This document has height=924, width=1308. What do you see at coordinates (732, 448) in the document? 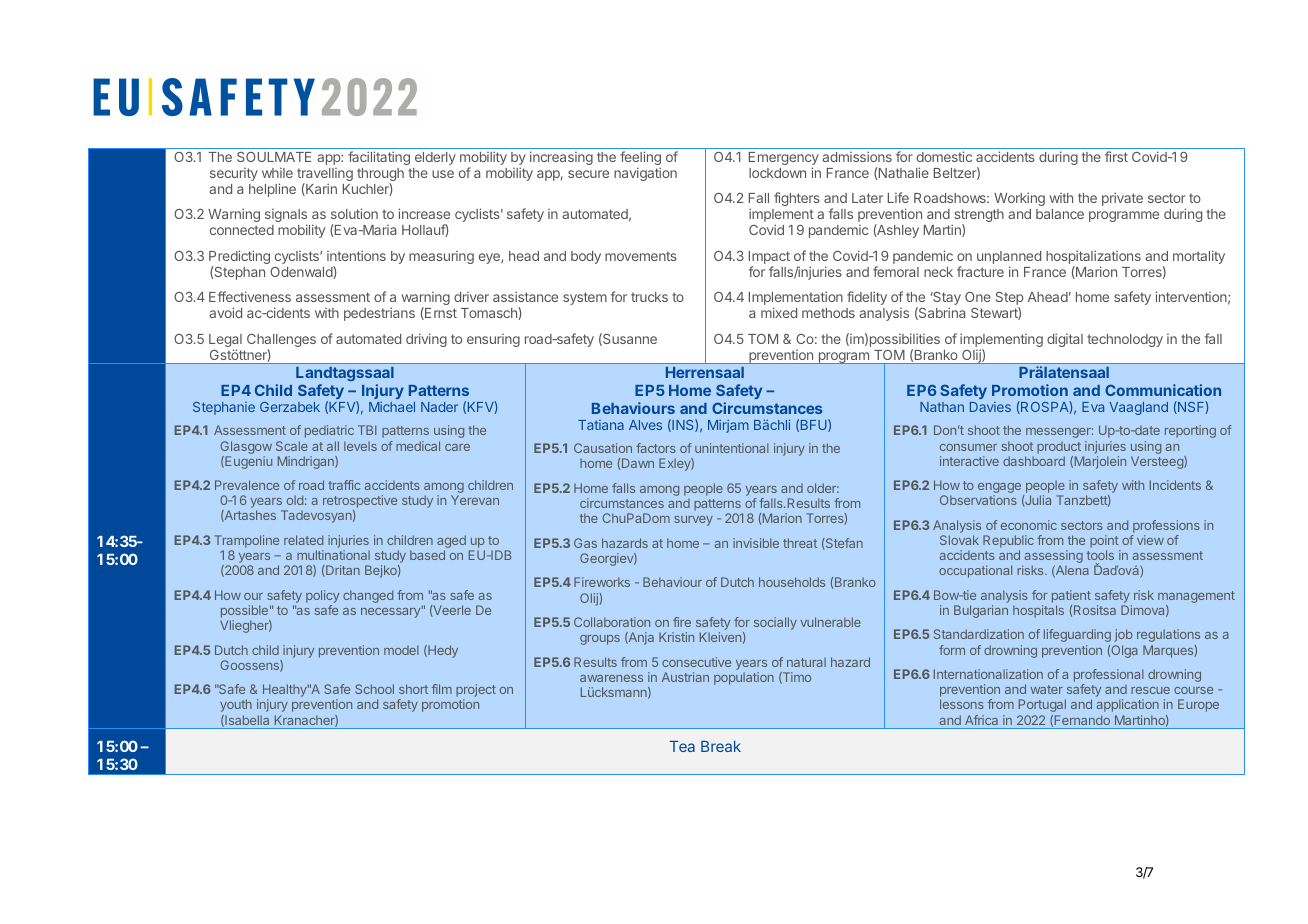
I see `unintentional` at bounding box center [732, 448].
